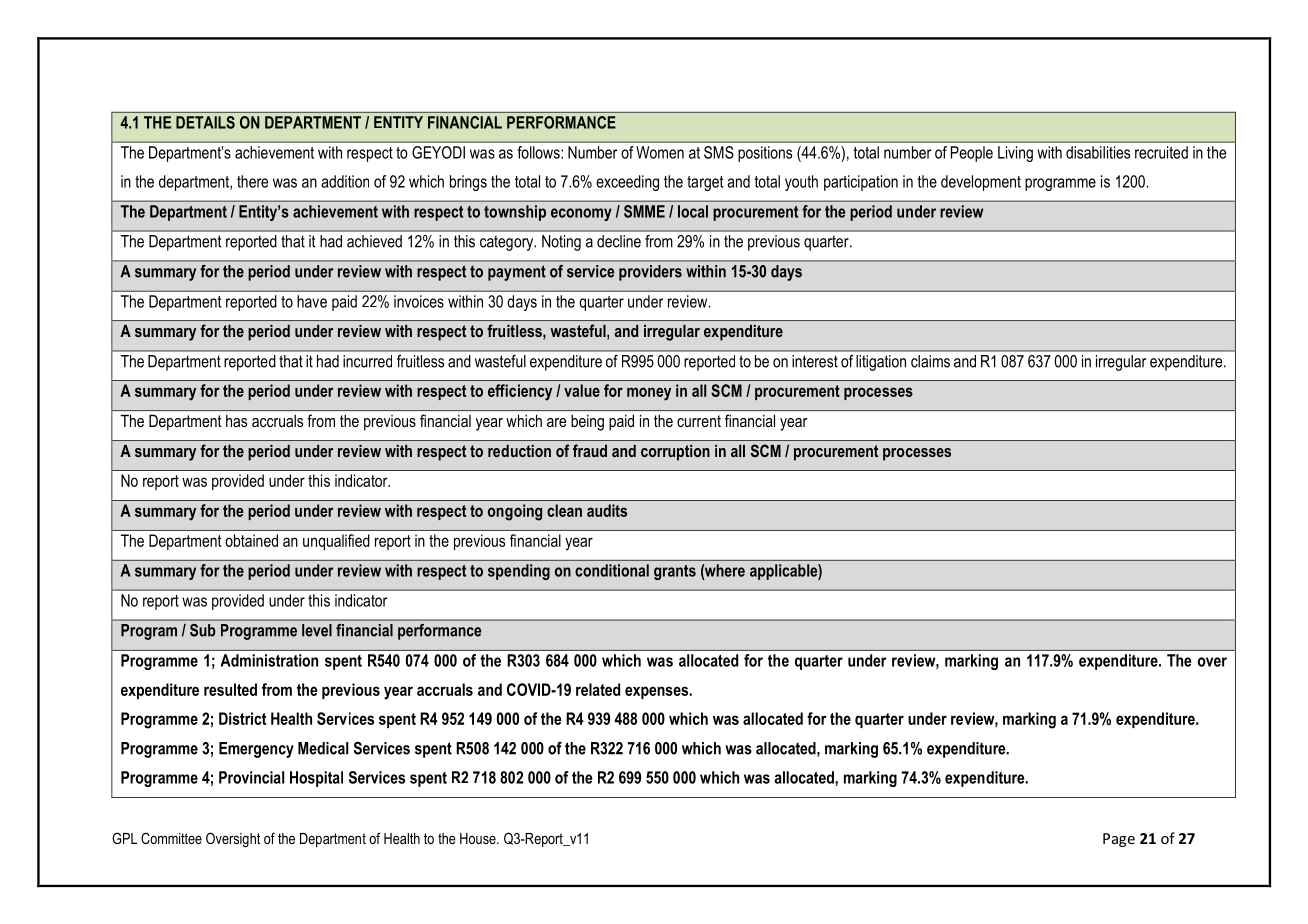  What do you see at coordinates (598, 689) in the screenshot?
I see `related` at bounding box center [598, 689].
